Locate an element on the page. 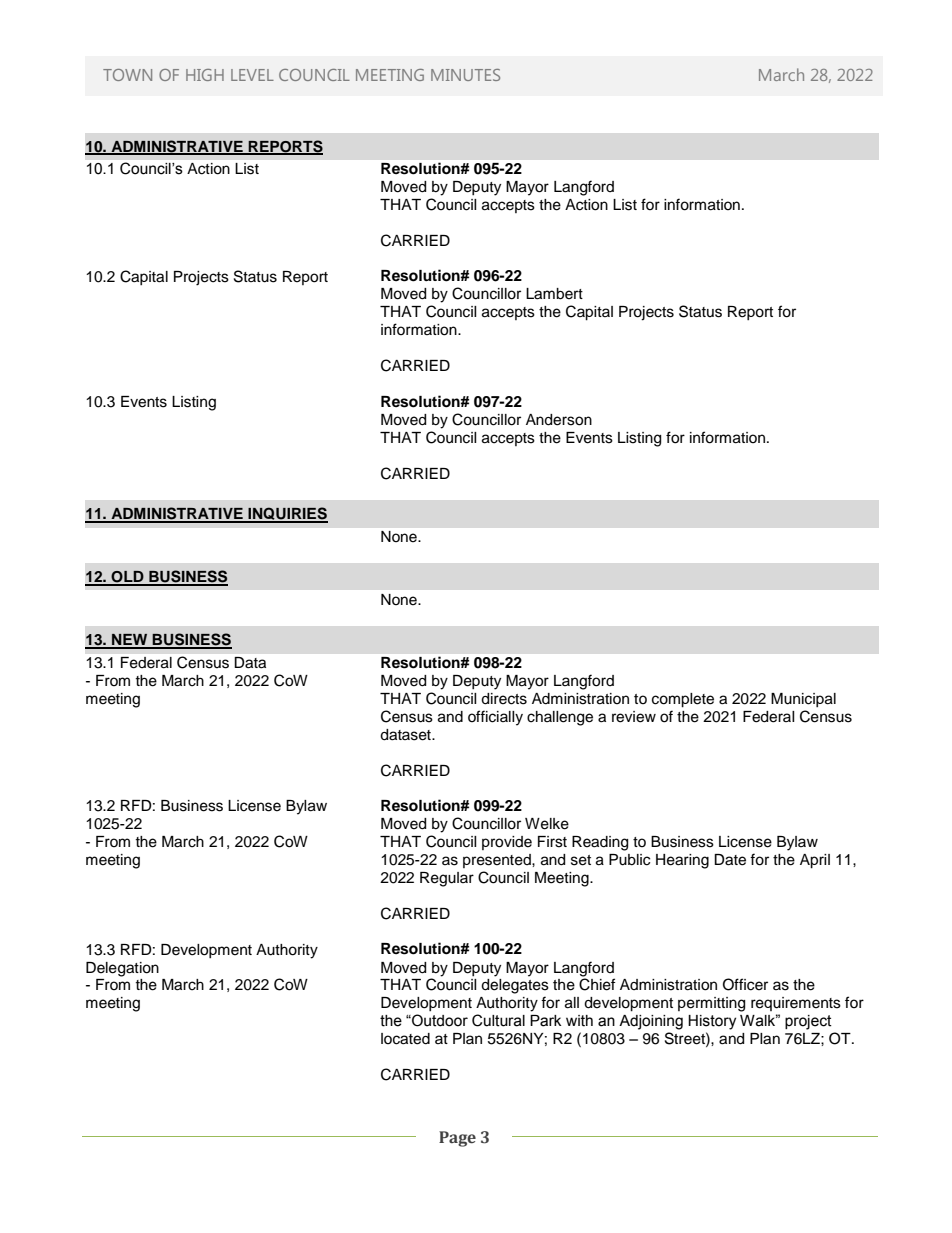 The image size is (952, 1233). Delegation is located at coordinates (122, 969).
